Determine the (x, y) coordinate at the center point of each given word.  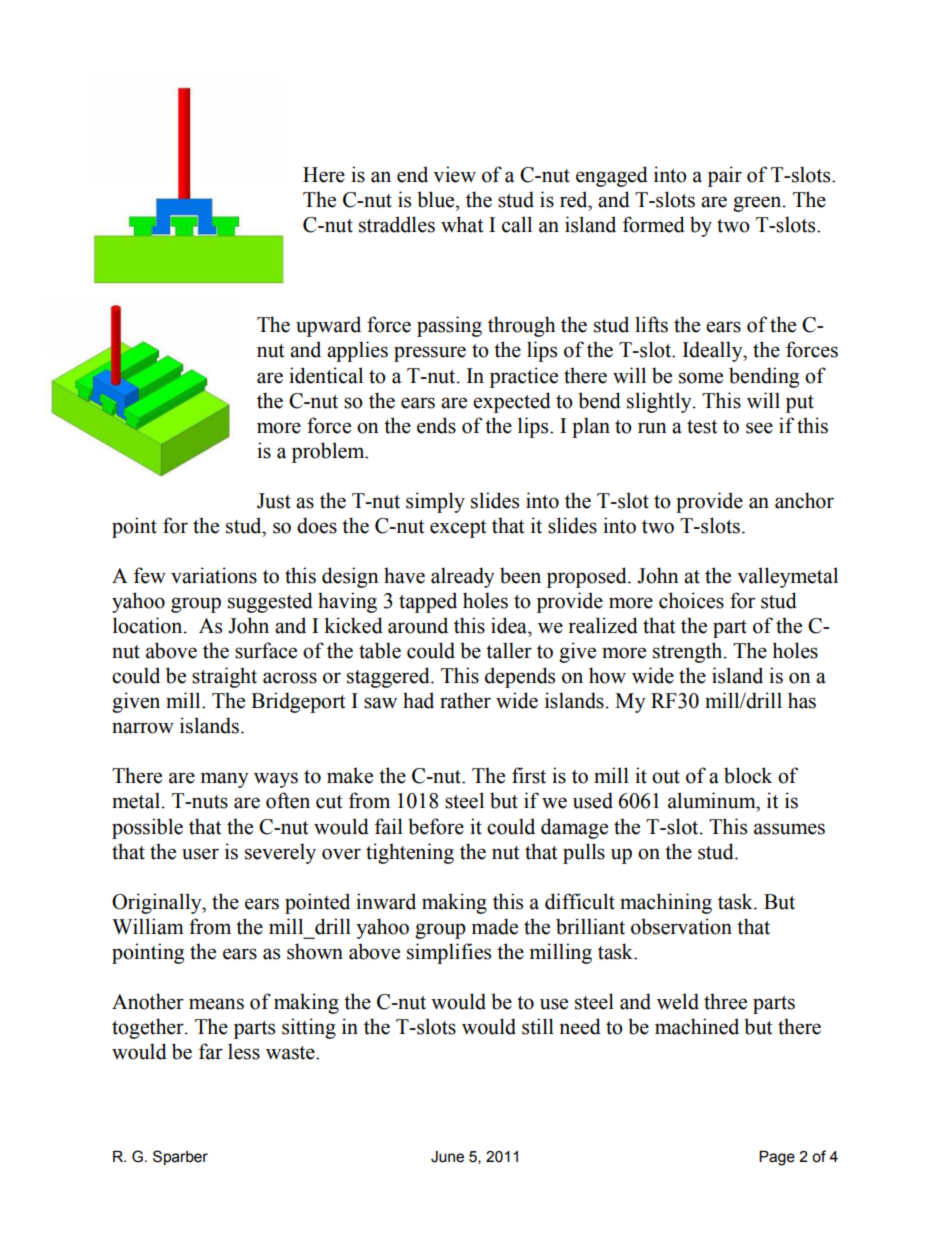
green (758, 204)
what (462, 224)
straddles (397, 224)
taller (509, 650)
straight (224, 677)
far (211, 1051)
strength (689, 652)
